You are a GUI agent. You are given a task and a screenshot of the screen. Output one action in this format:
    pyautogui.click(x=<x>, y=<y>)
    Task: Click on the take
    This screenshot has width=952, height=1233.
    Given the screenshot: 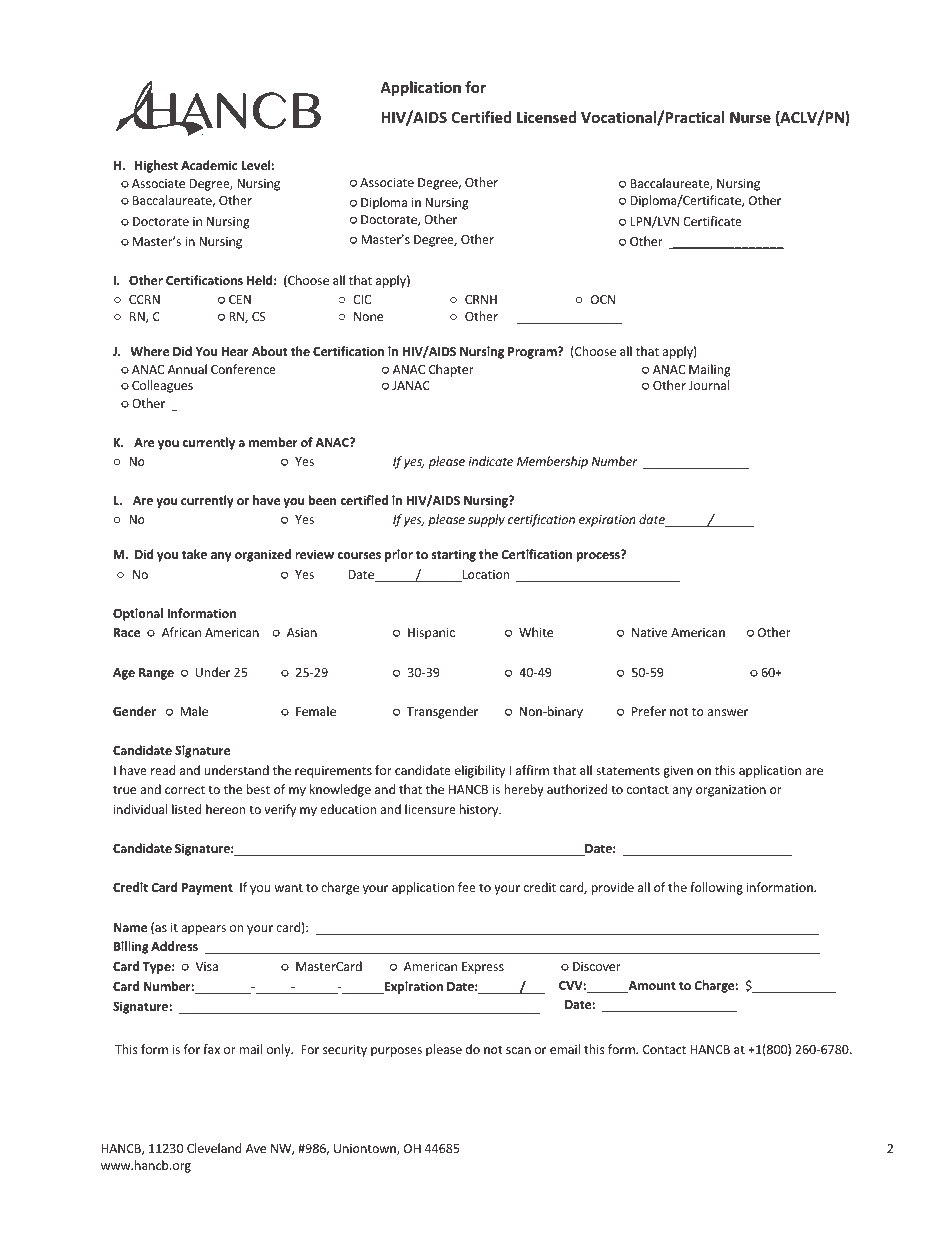 What is the action you would take?
    pyautogui.click(x=194, y=554)
